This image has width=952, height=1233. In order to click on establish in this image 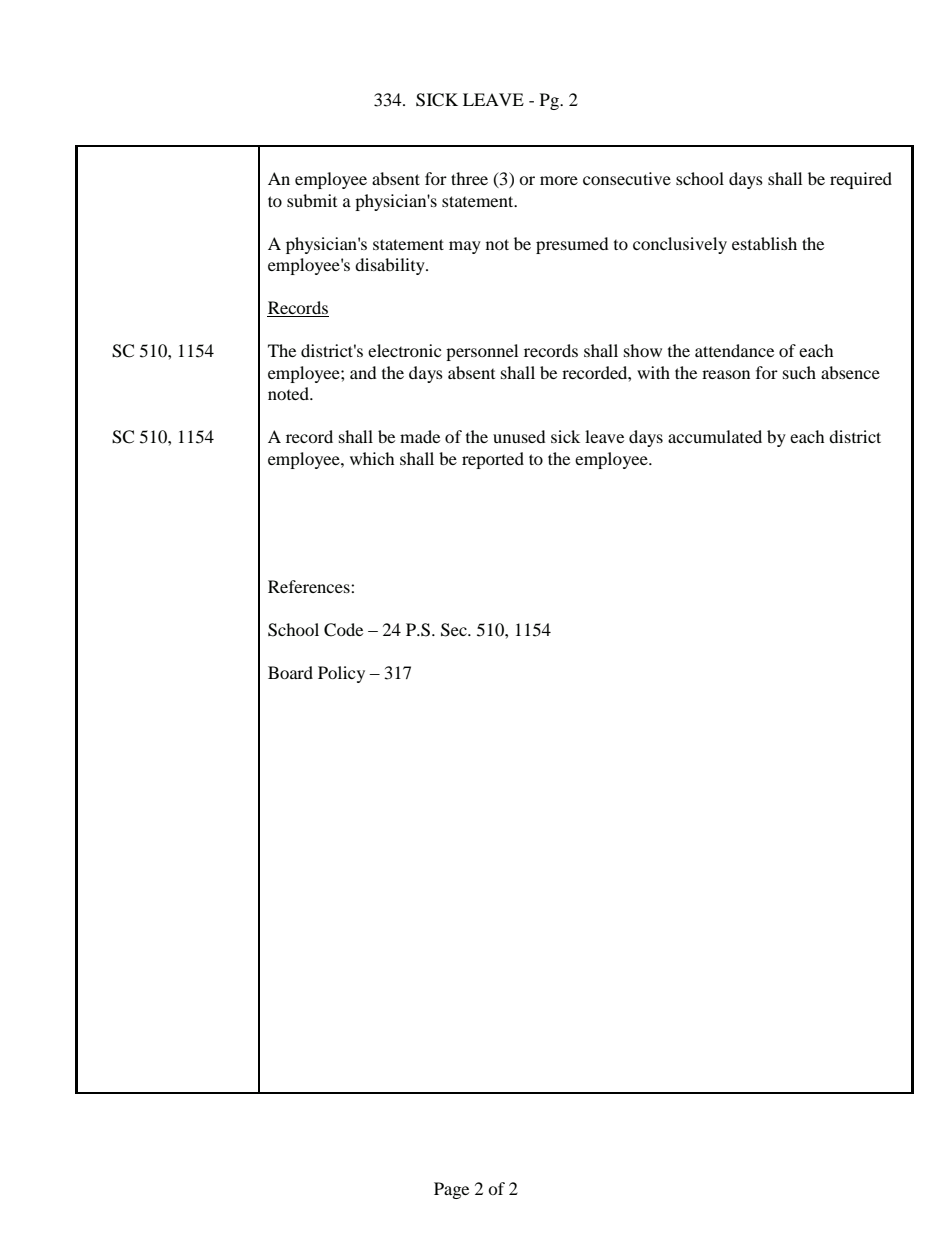, I will do `click(764, 243)`.
